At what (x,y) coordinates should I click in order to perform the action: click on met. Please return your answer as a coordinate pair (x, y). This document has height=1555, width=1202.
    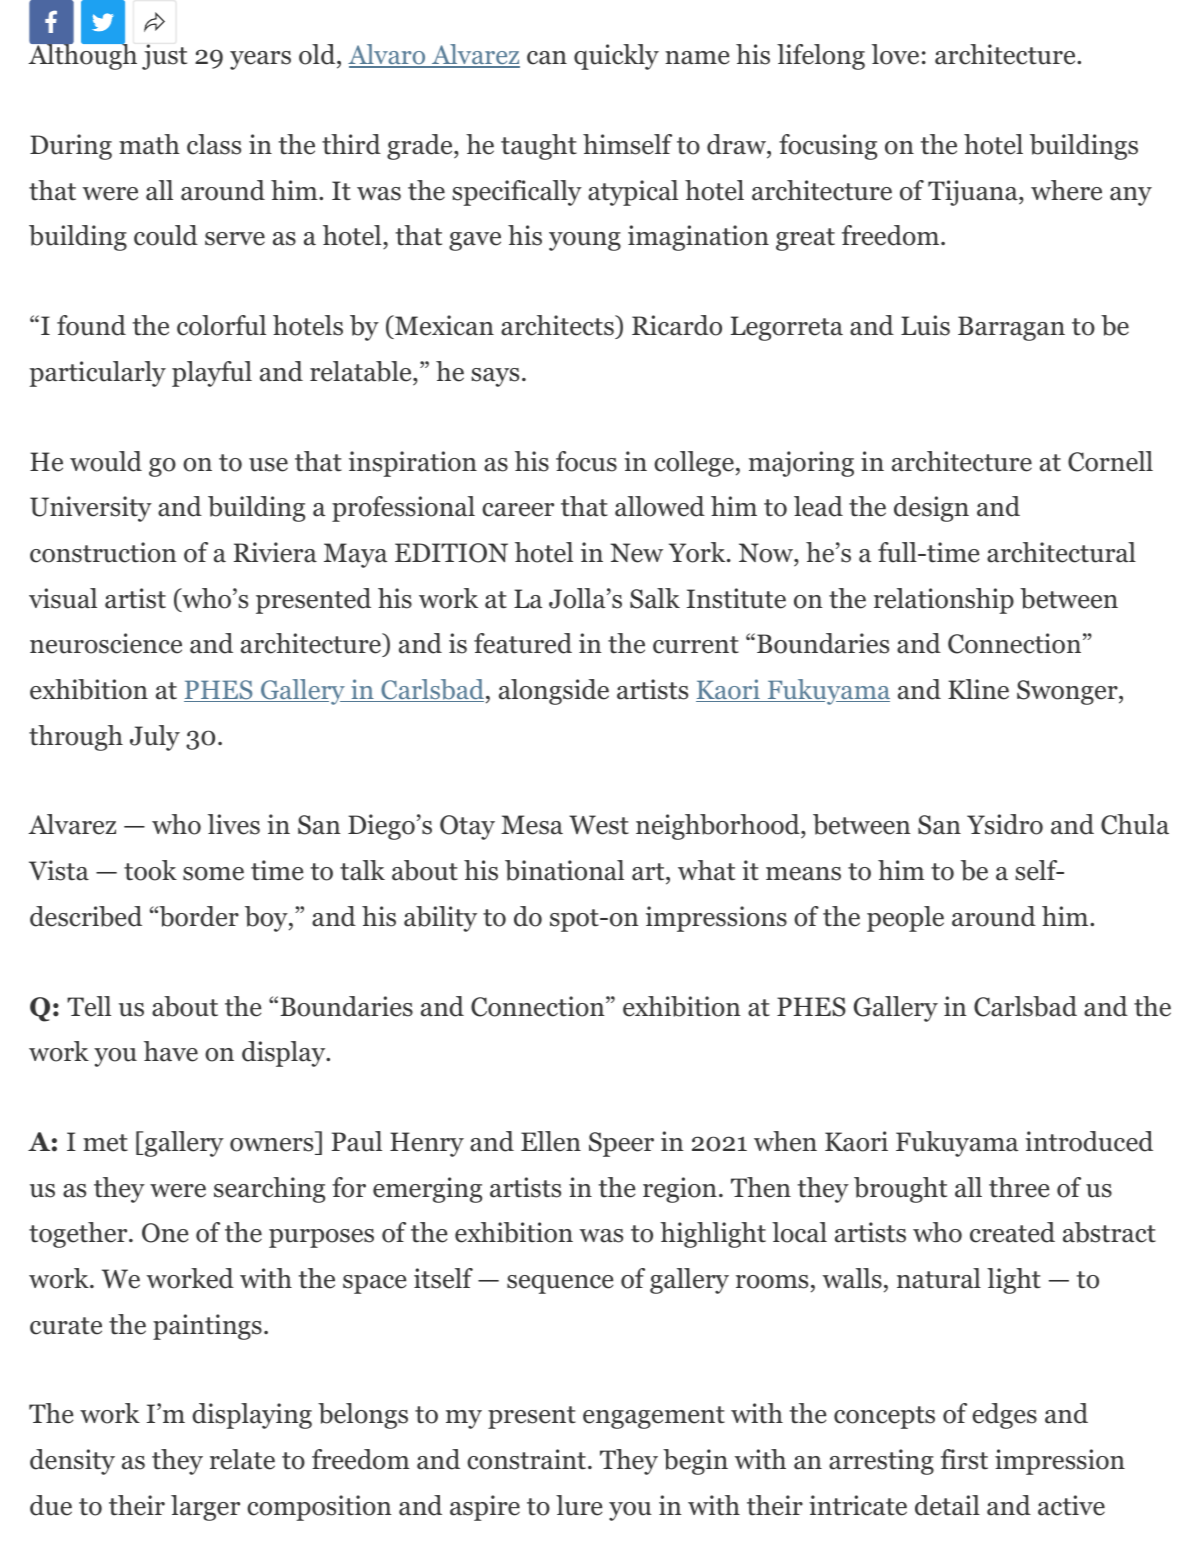
    Looking at the image, I should click on (105, 1143).
